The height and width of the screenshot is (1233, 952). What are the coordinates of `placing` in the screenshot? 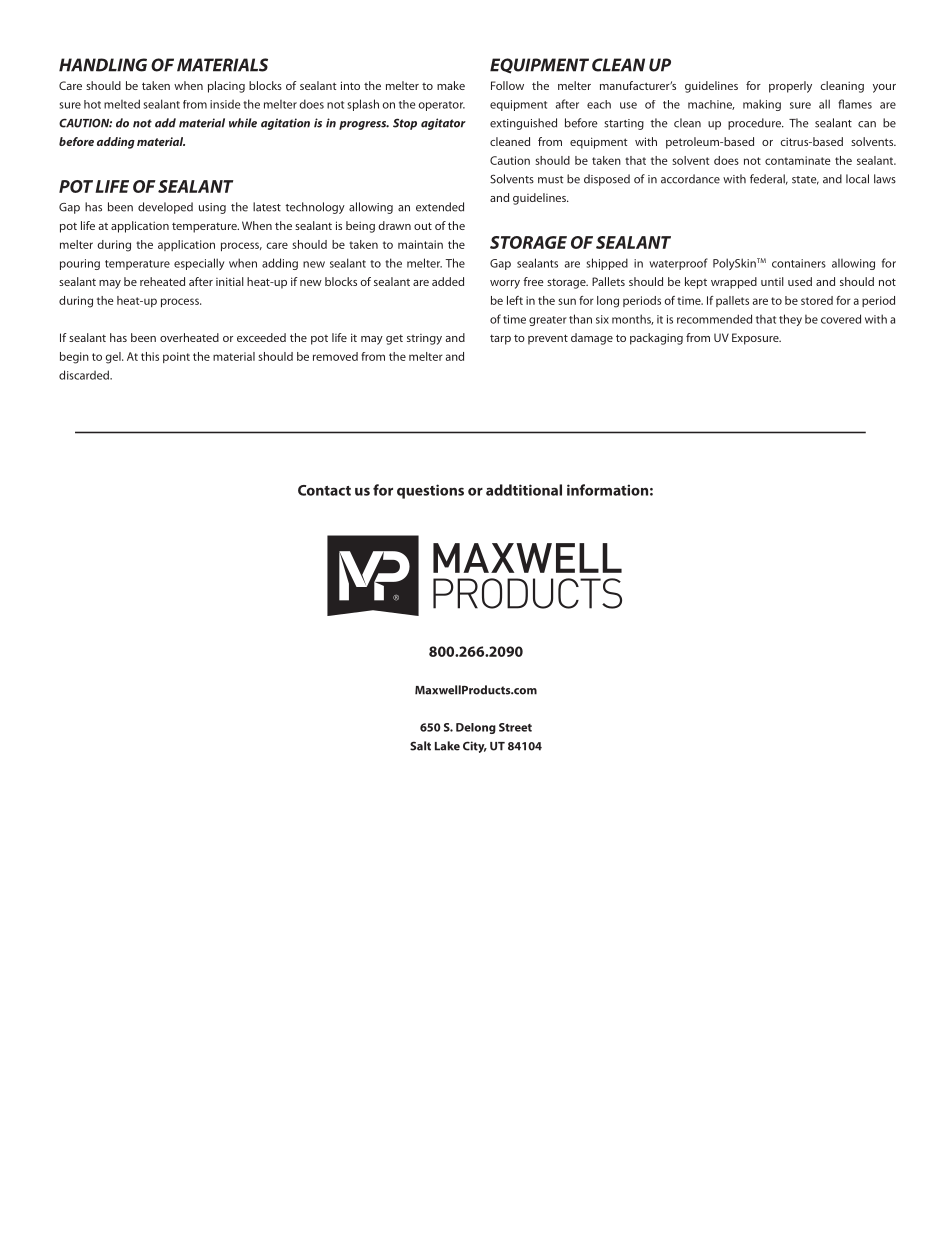 It's located at (226, 87).
